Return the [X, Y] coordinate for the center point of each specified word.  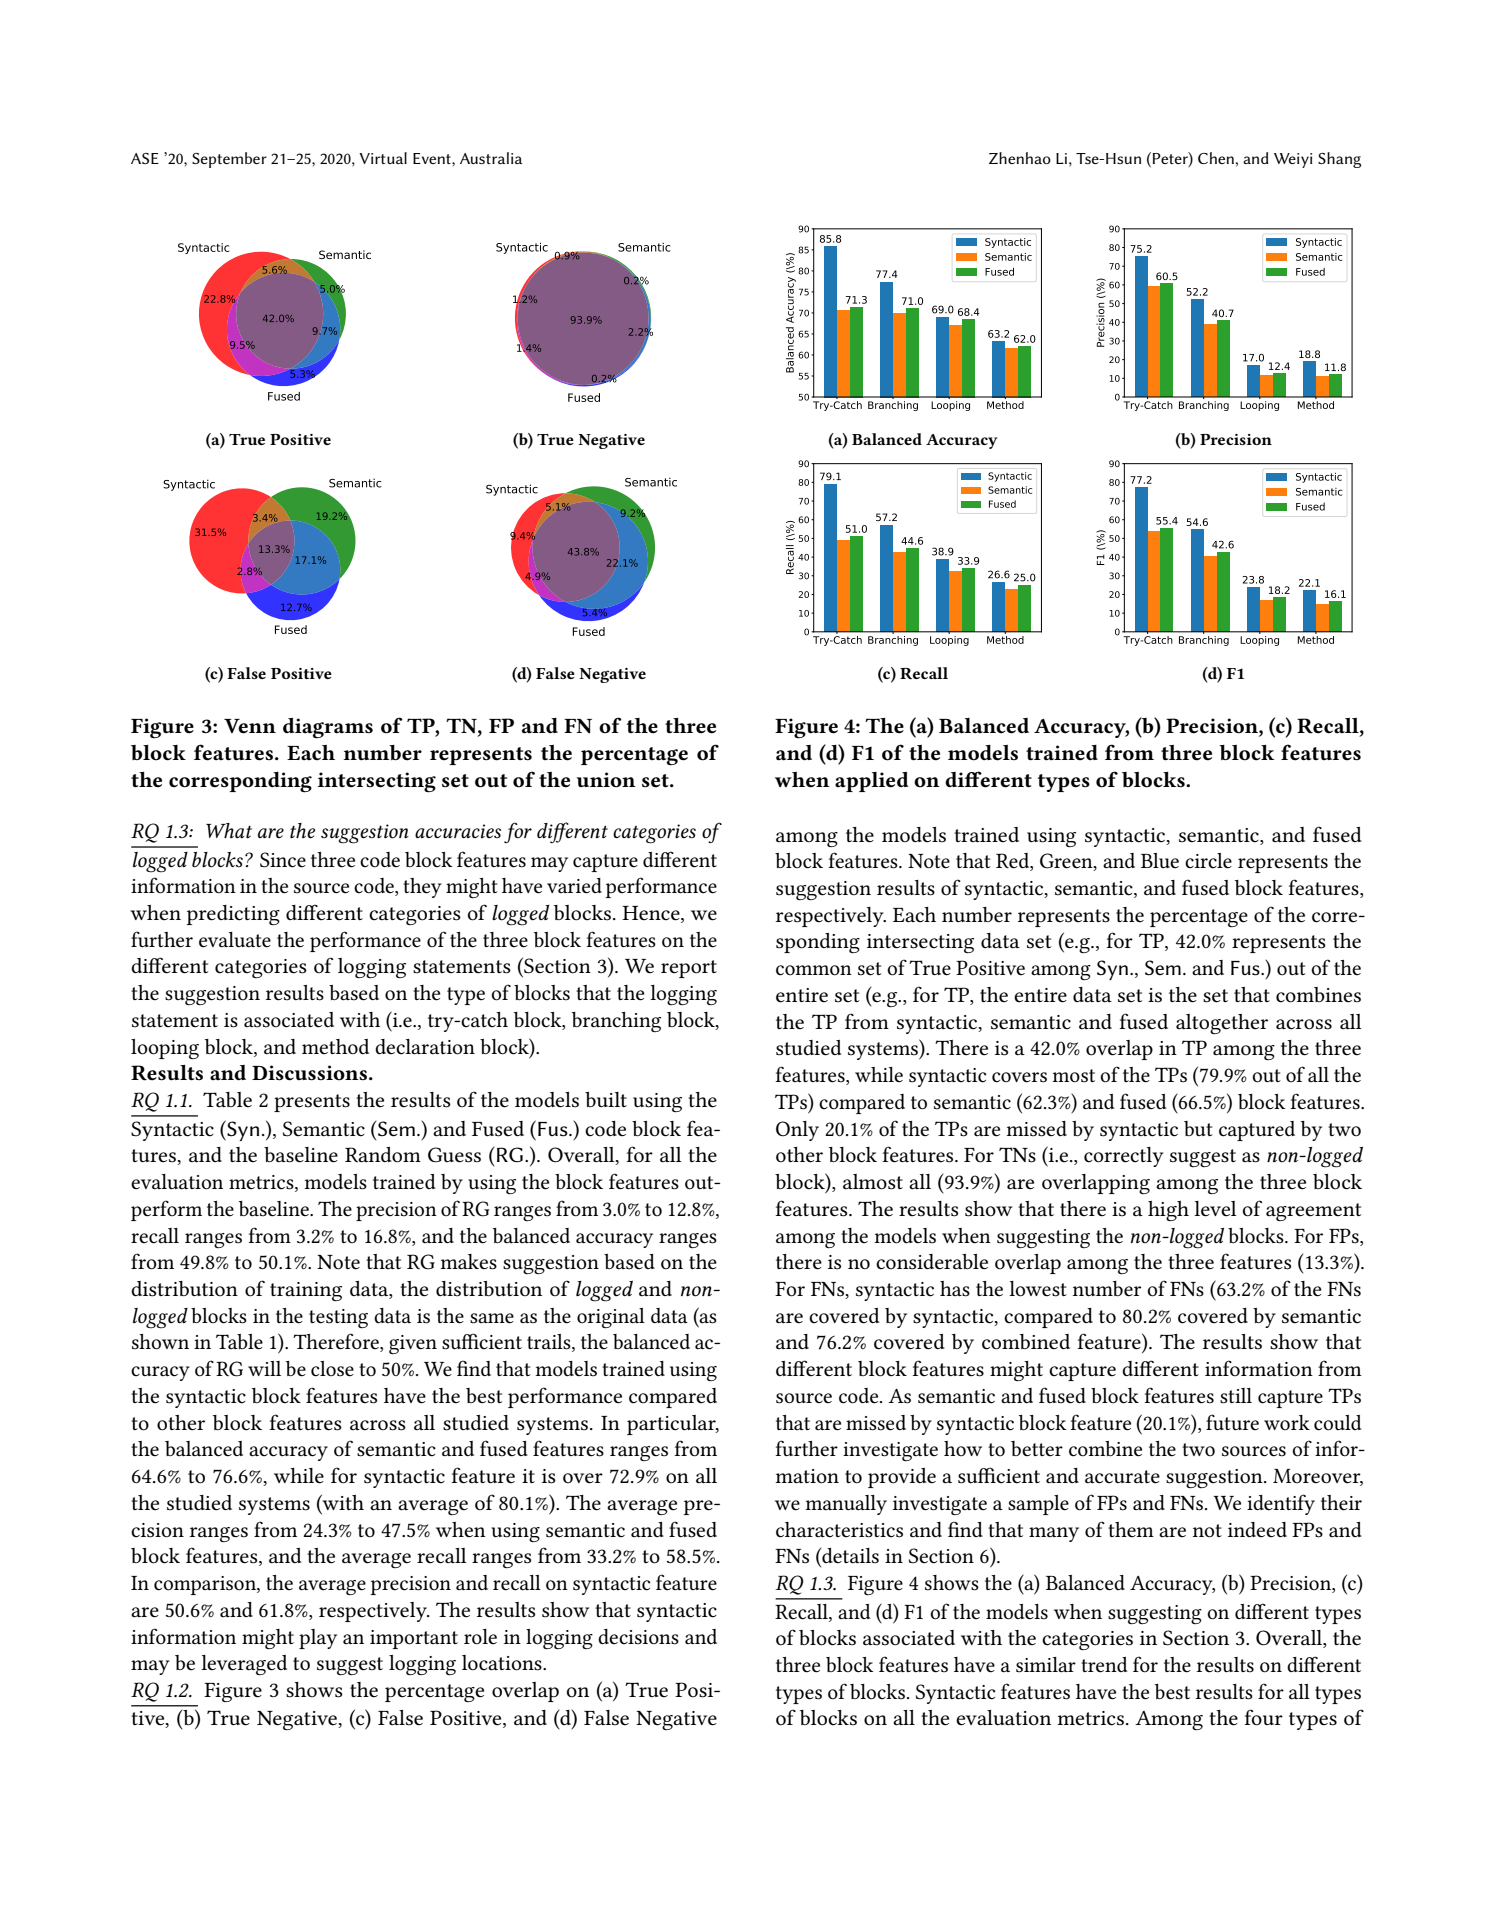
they [422, 888]
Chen [1216, 158]
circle [1208, 861]
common [814, 970]
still [1236, 1396]
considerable [932, 1262]
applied [872, 782]
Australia [491, 158]
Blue [1160, 860]
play [318, 1639]
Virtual [383, 158]
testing [338, 1318]
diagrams [328, 728]
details [849, 1557]
